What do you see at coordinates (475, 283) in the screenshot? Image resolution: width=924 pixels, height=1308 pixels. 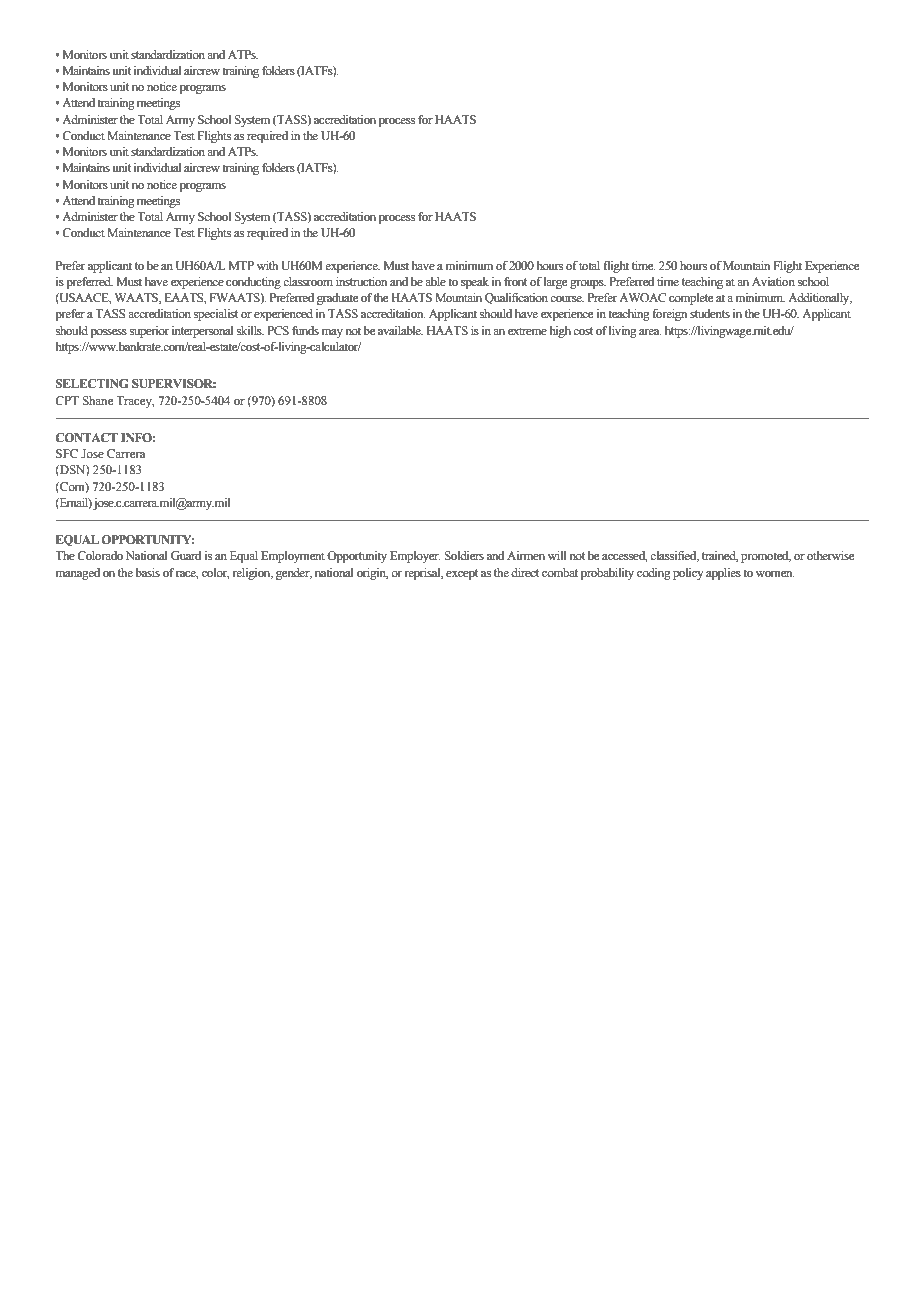 I see `speak` at bounding box center [475, 283].
